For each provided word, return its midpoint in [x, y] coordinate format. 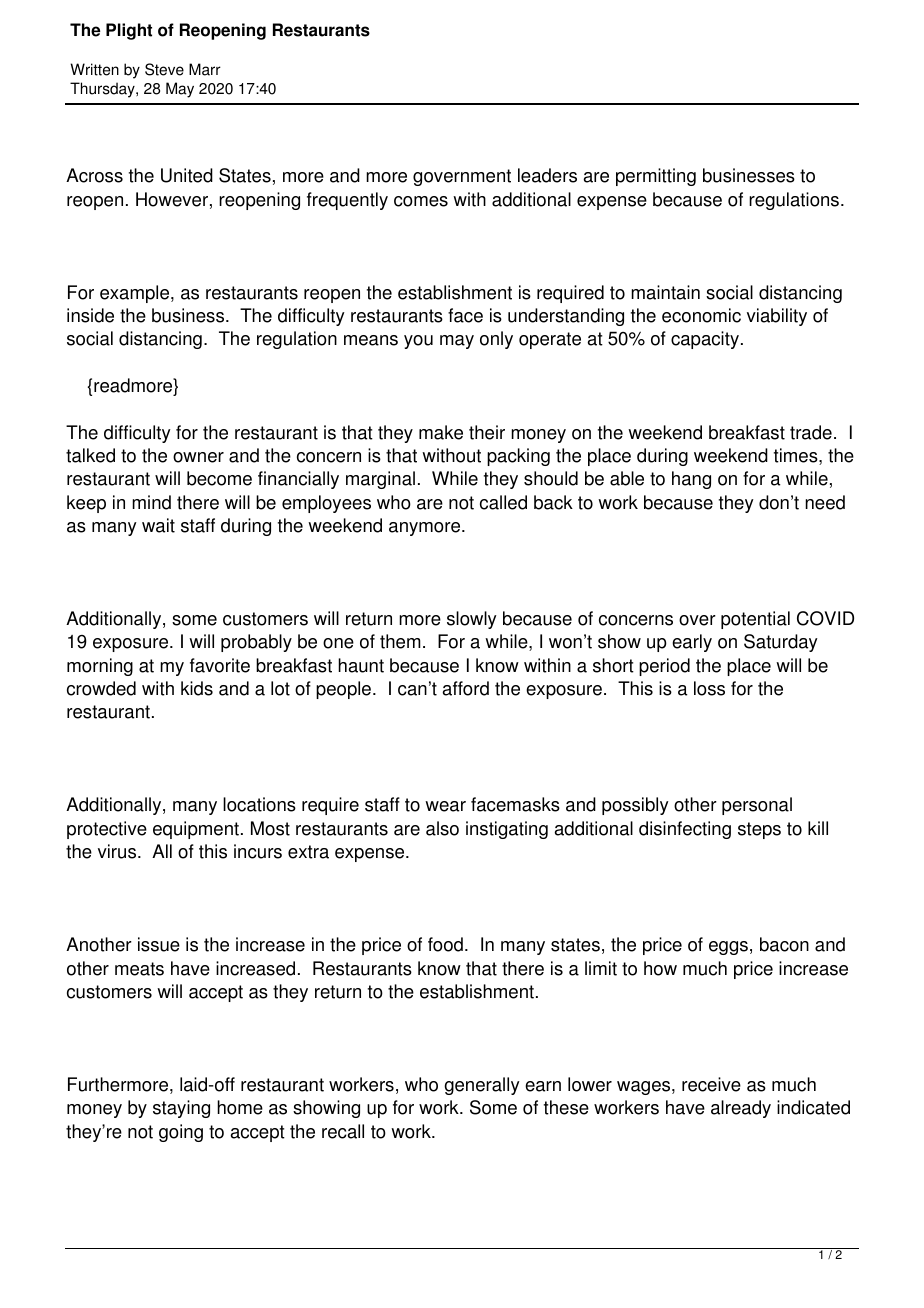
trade [811, 432]
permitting [656, 177]
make [441, 432]
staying [181, 1109]
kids [197, 688]
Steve [164, 69]
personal [757, 806]
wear [445, 806]
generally [482, 1086]
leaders [547, 175]
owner [198, 457]
